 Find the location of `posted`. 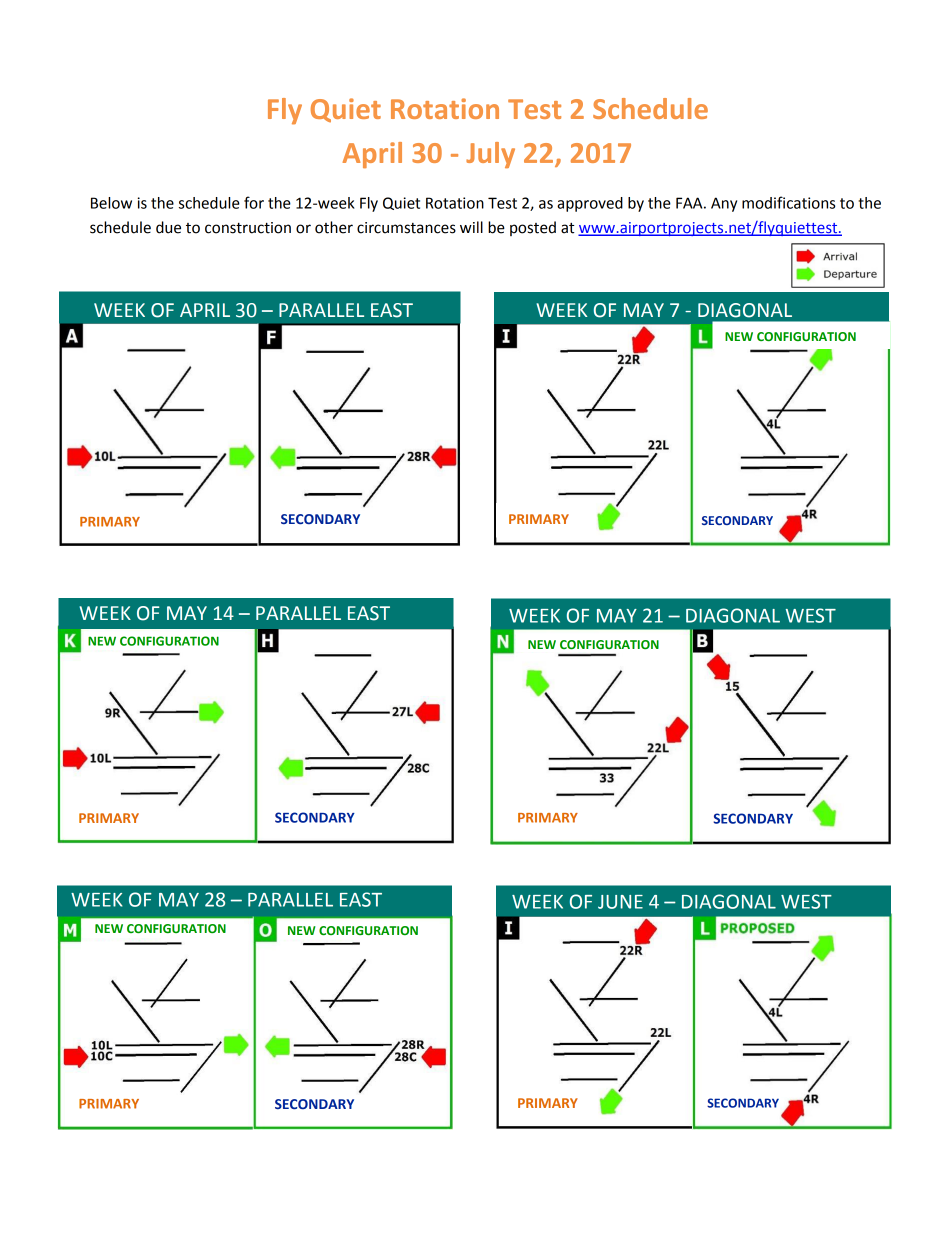

posted is located at coordinates (533, 228).
